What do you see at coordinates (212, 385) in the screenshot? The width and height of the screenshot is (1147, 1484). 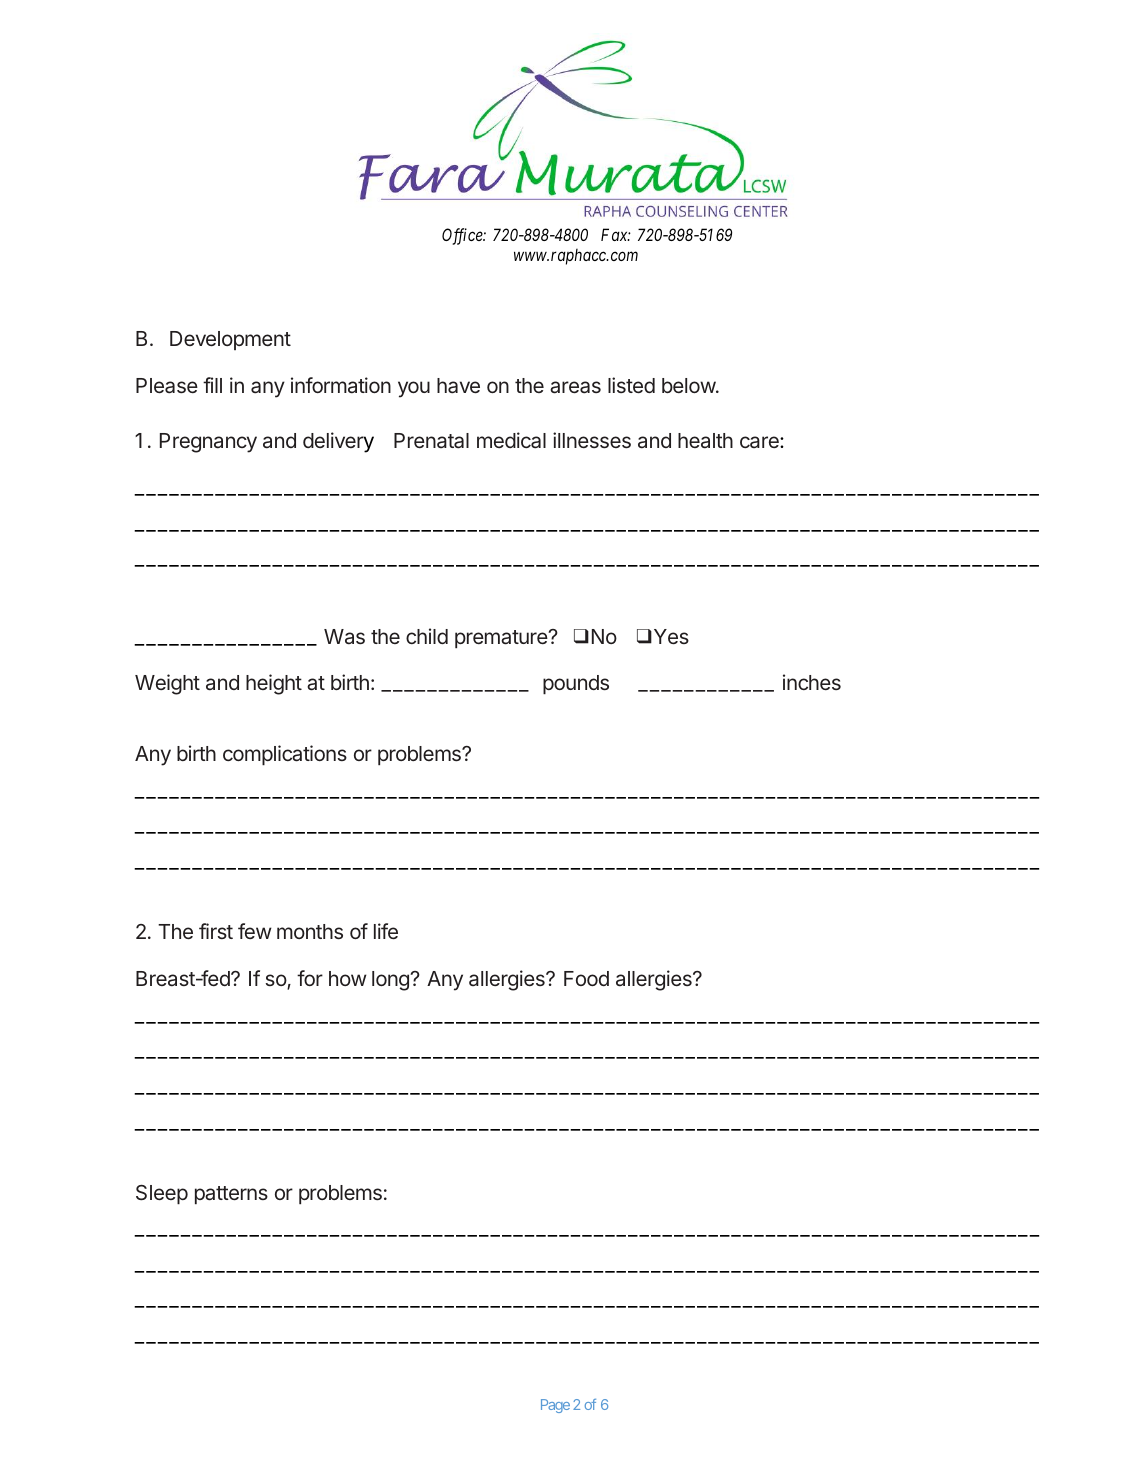 I see `fill` at bounding box center [212, 385].
